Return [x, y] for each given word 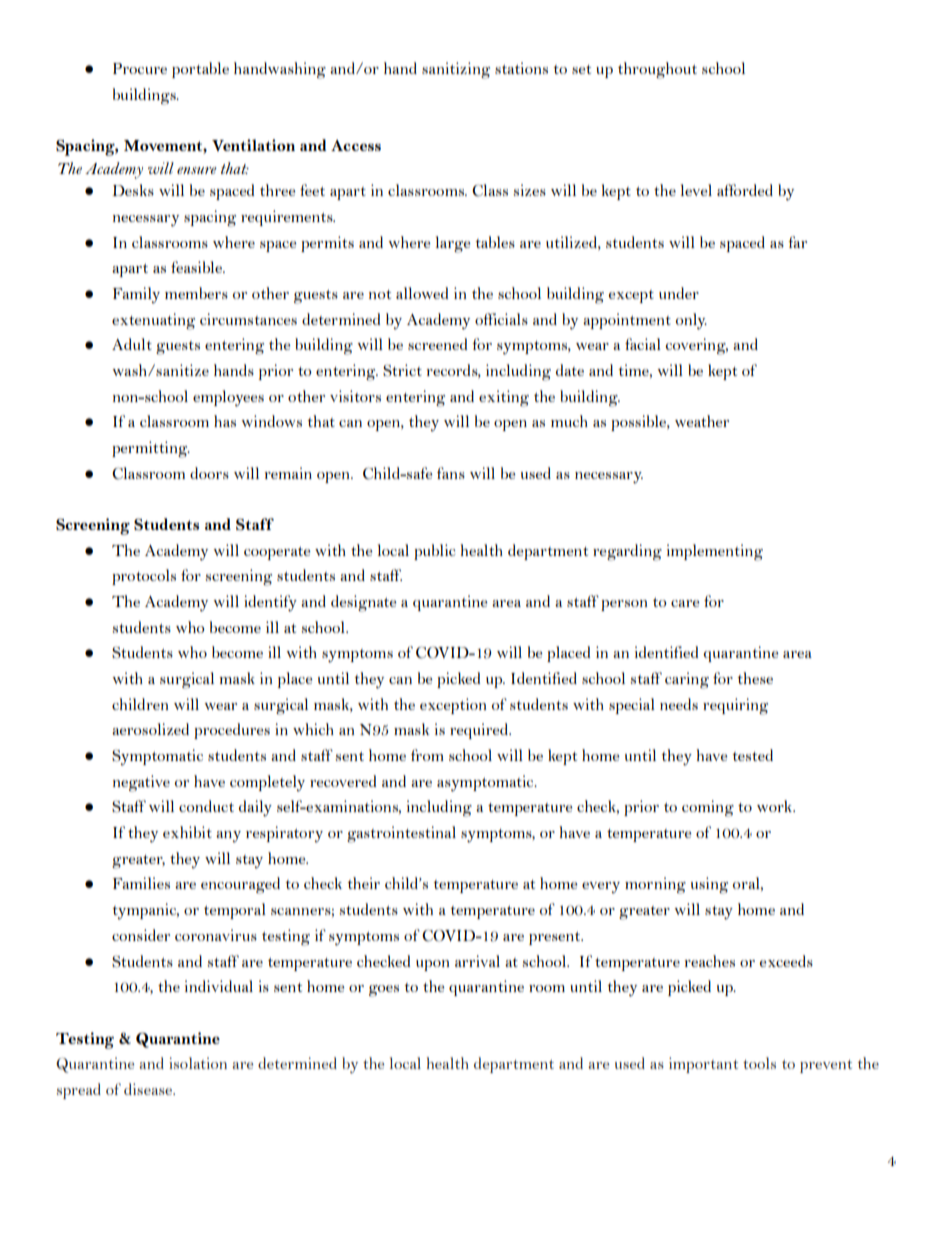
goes [384, 991]
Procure [140, 68]
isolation [198, 1063]
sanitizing [456, 70]
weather [702, 421]
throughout [657, 70]
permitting [151, 449]
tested [753, 755]
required [480, 731]
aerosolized [150, 729]
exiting [504, 398]
